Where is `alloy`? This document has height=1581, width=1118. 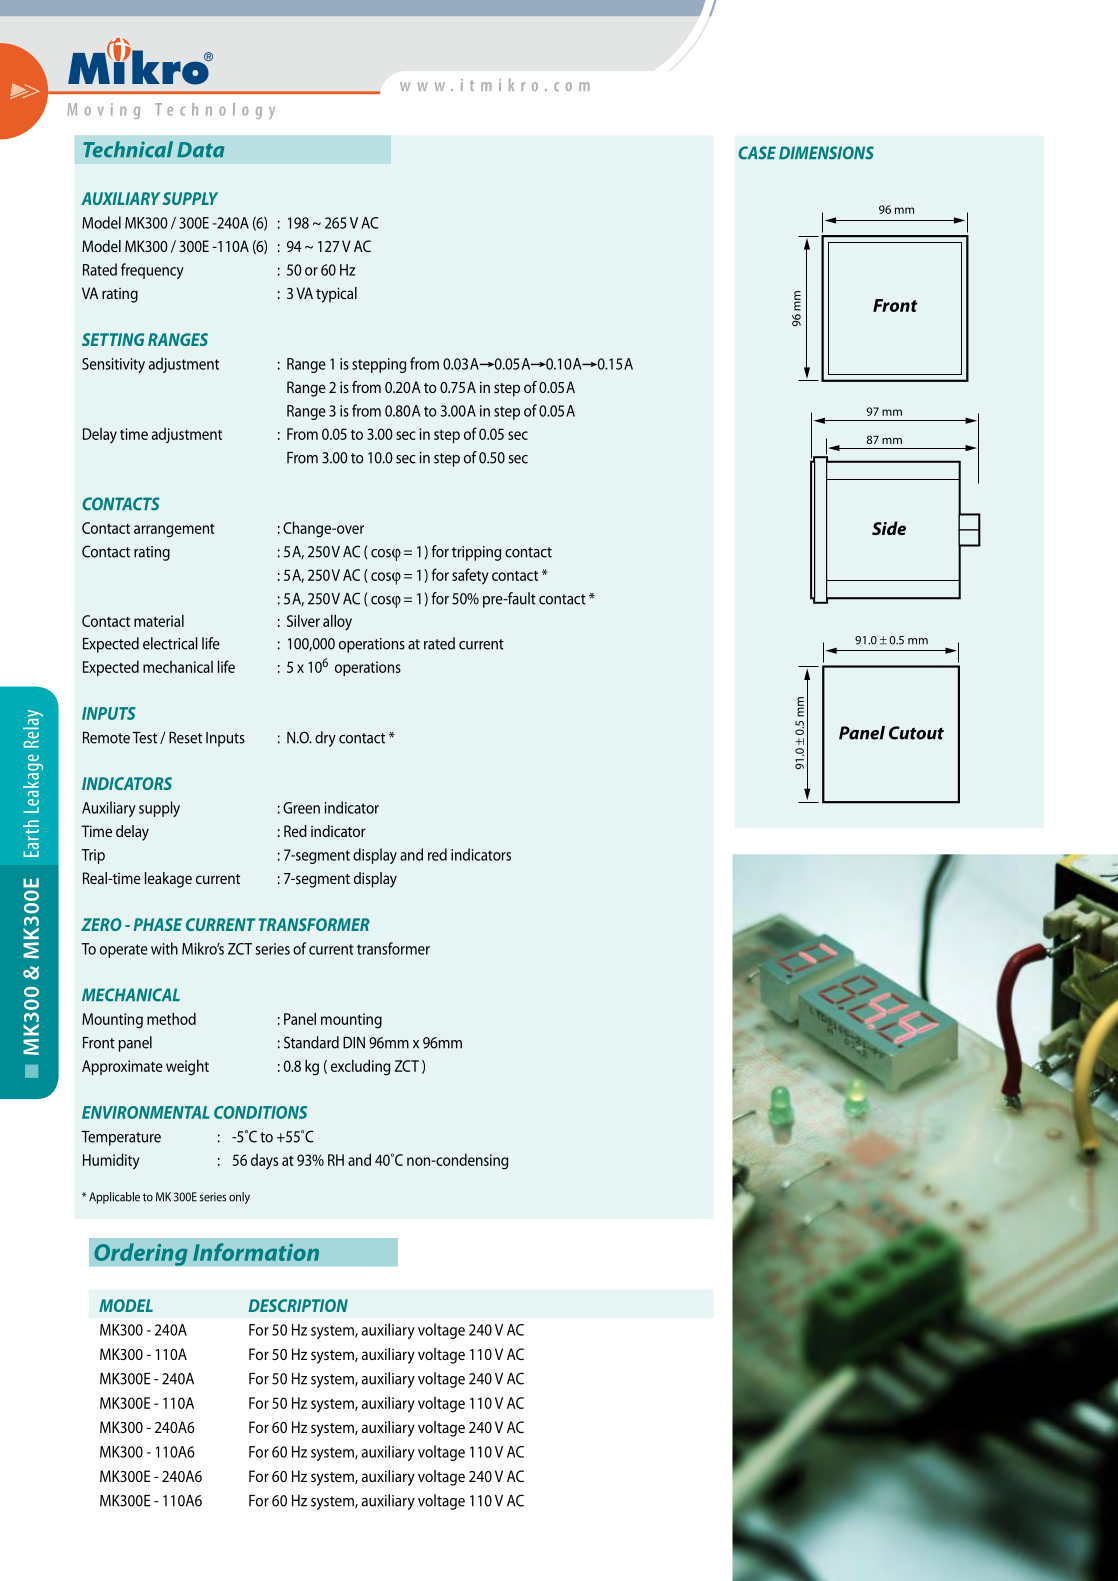 alloy is located at coordinates (337, 622).
